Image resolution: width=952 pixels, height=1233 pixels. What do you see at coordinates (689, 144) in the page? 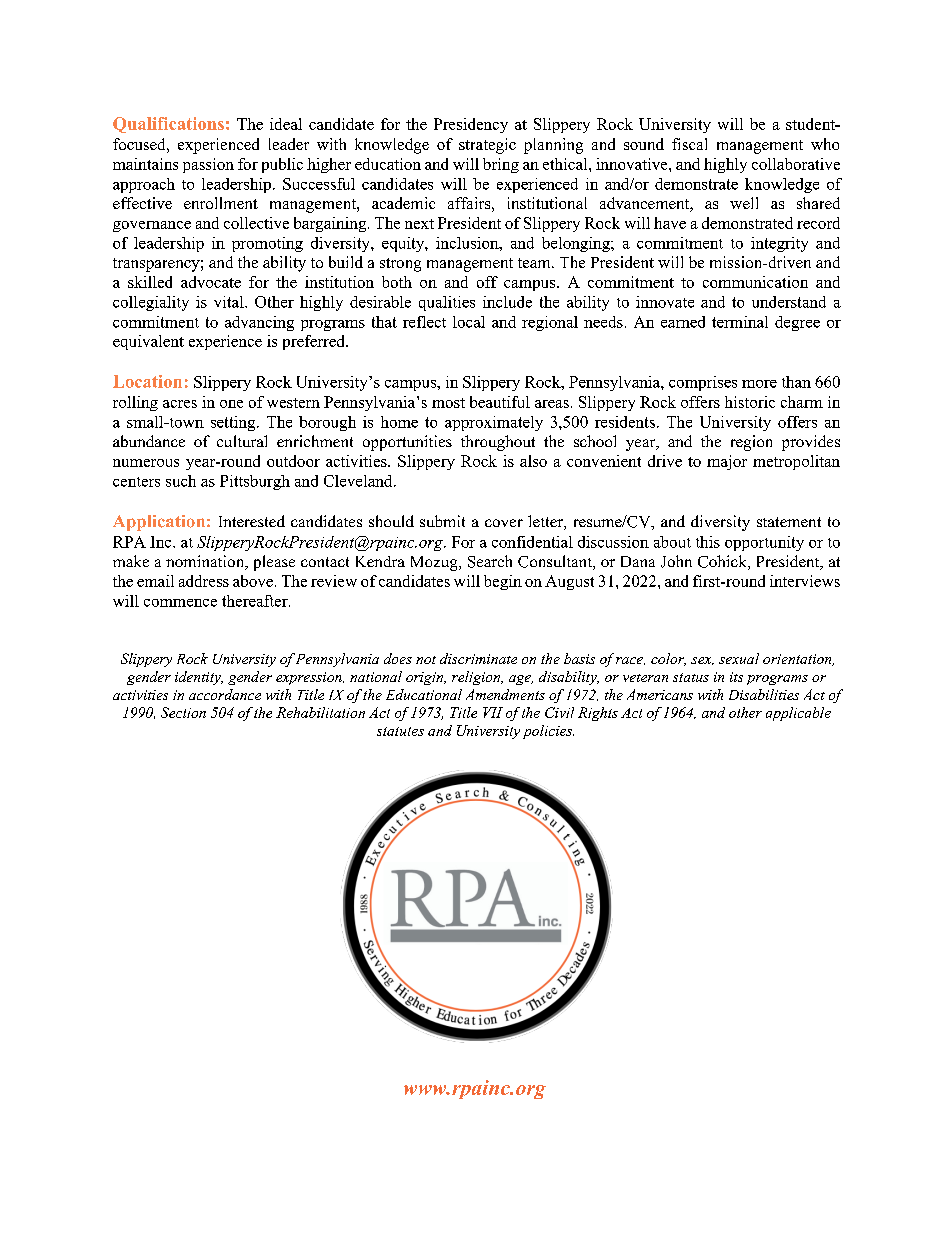
I see `fiscal` at bounding box center [689, 144].
